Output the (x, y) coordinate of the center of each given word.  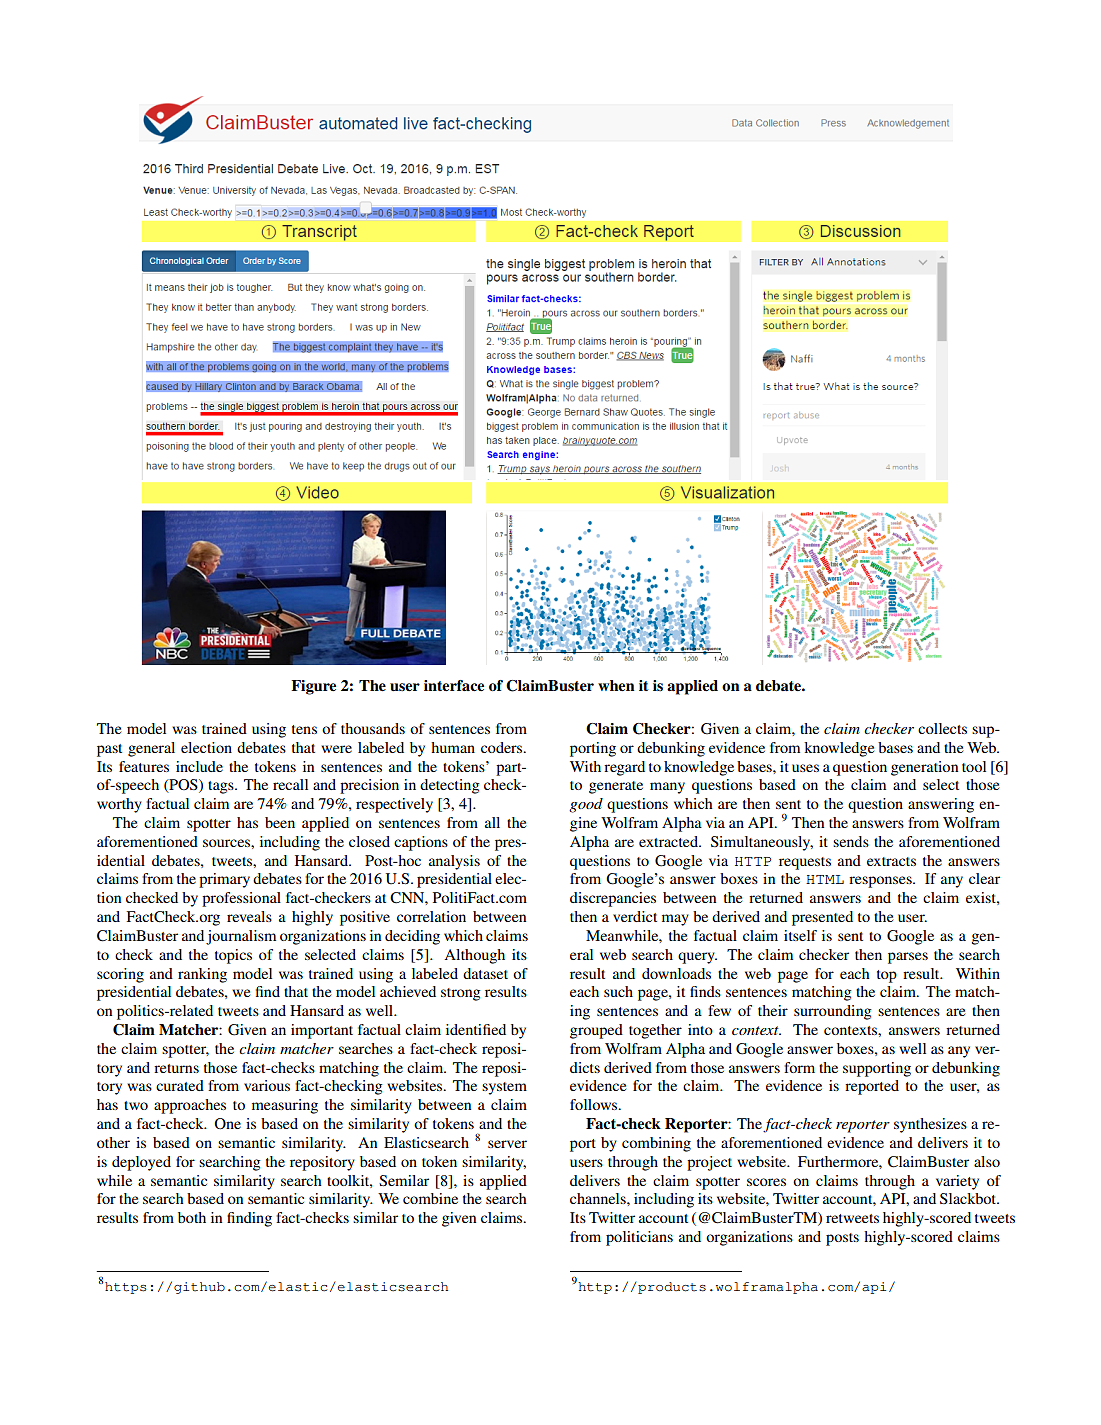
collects (942, 728)
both (192, 1217)
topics (233, 956)
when (616, 685)
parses (908, 958)
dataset (485, 973)
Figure (313, 687)
